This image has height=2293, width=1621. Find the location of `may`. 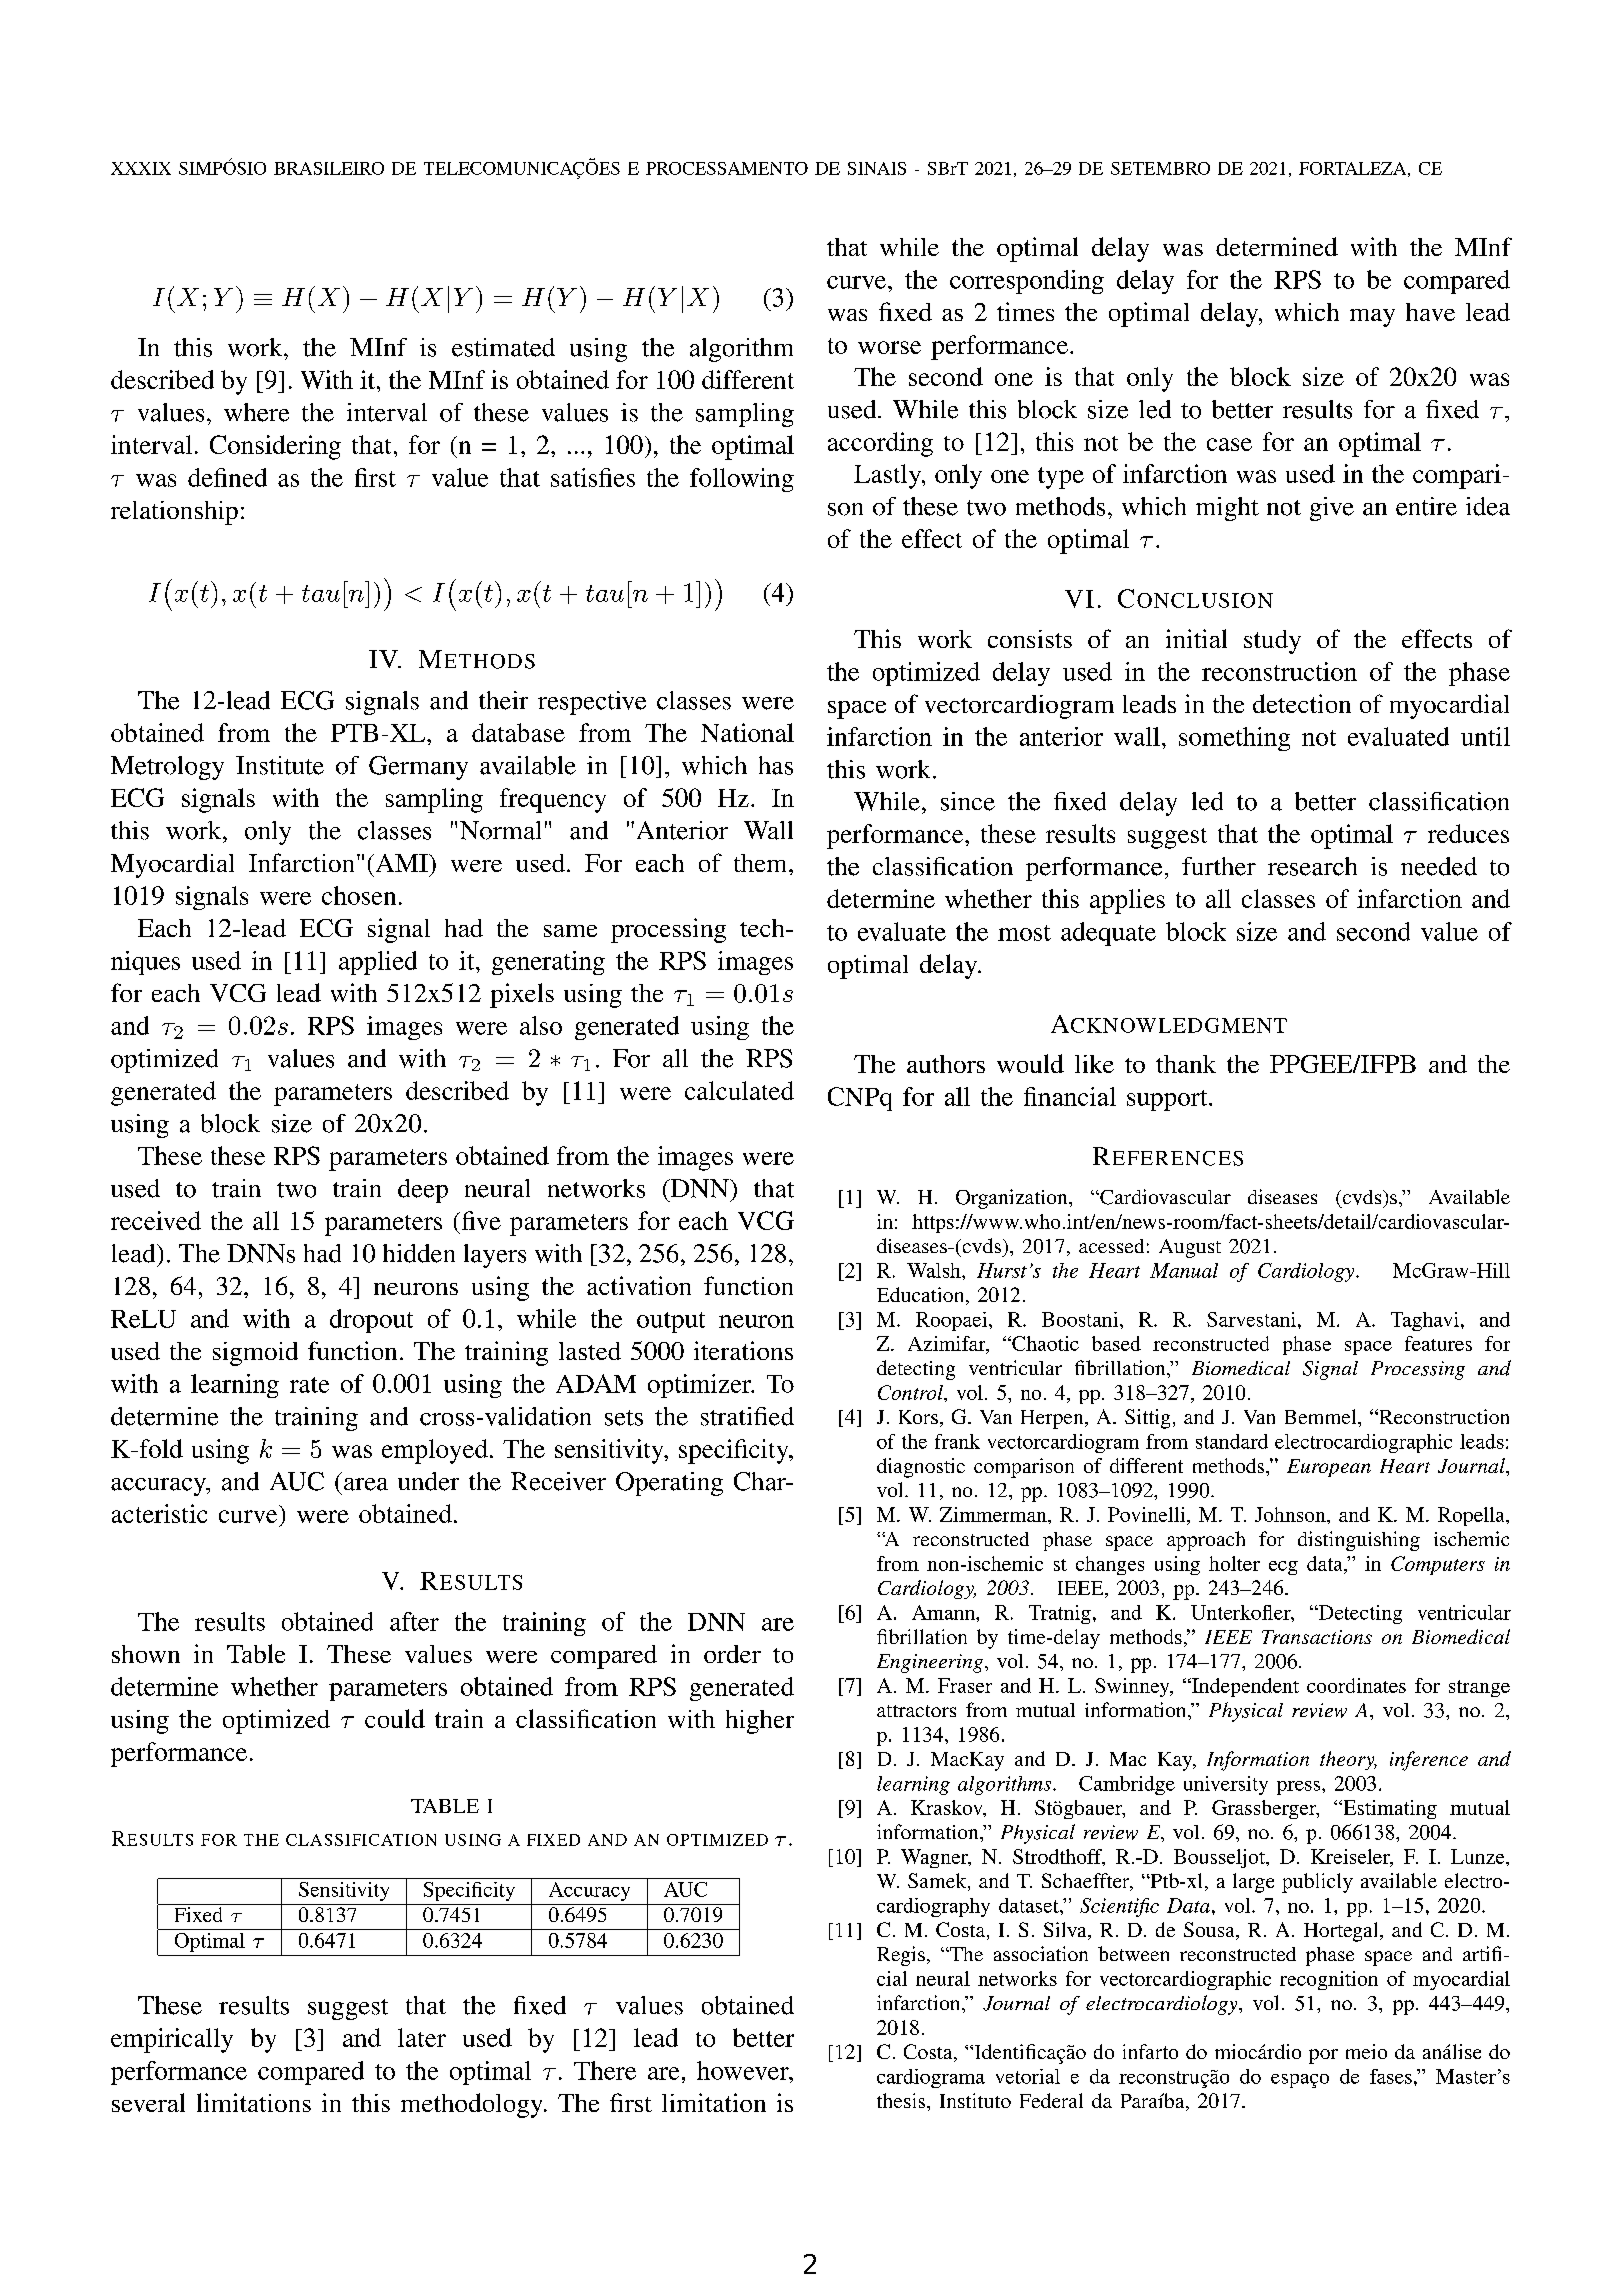

may is located at coordinates (1372, 318).
